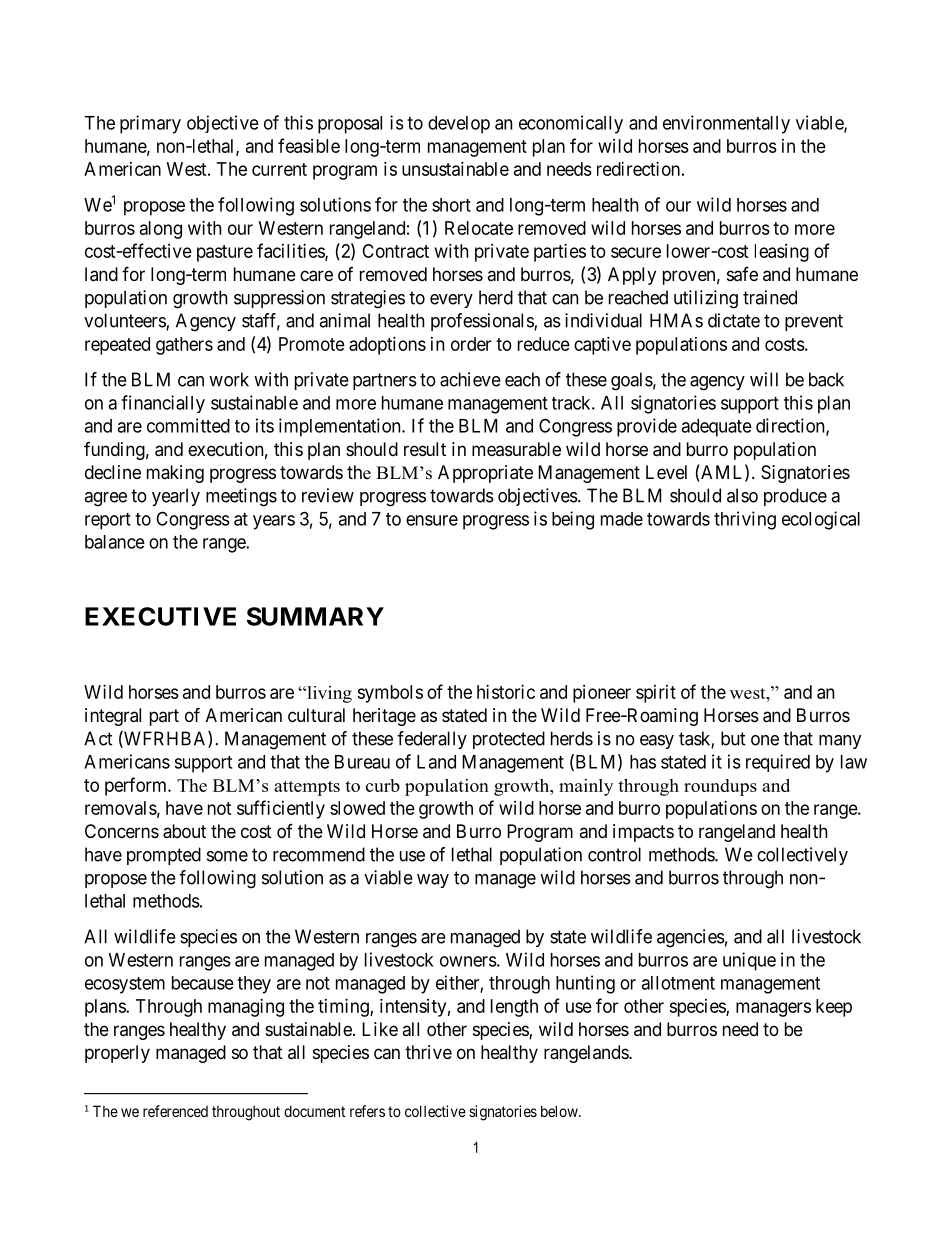 Image resolution: width=952 pixels, height=1233 pixels. What do you see at coordinates (184, 831) in the document?
I see `about` at bounding box center [184, 831].
